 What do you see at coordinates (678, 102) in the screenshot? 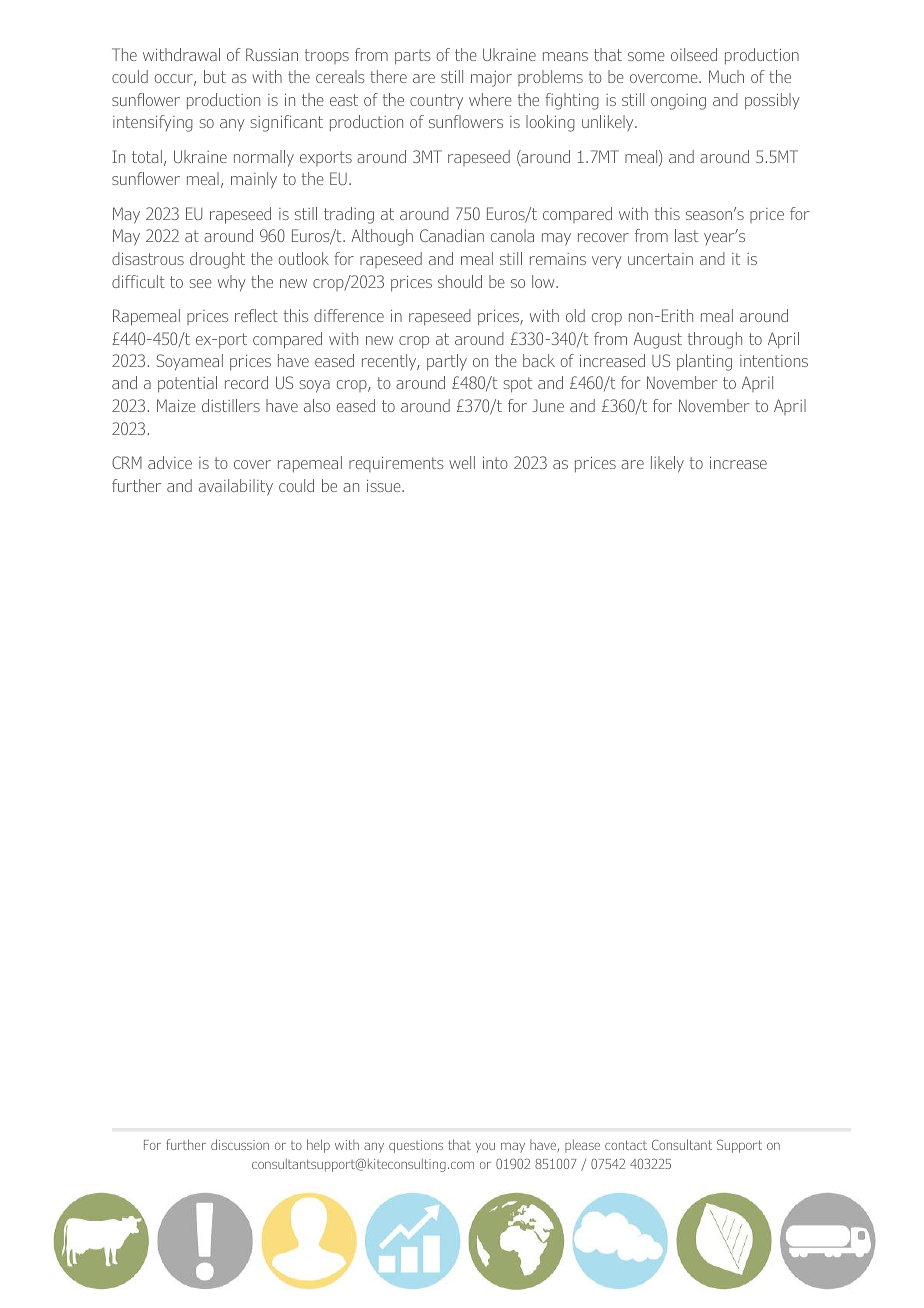
I see `ongoing` at bounding box center [678, 102].
